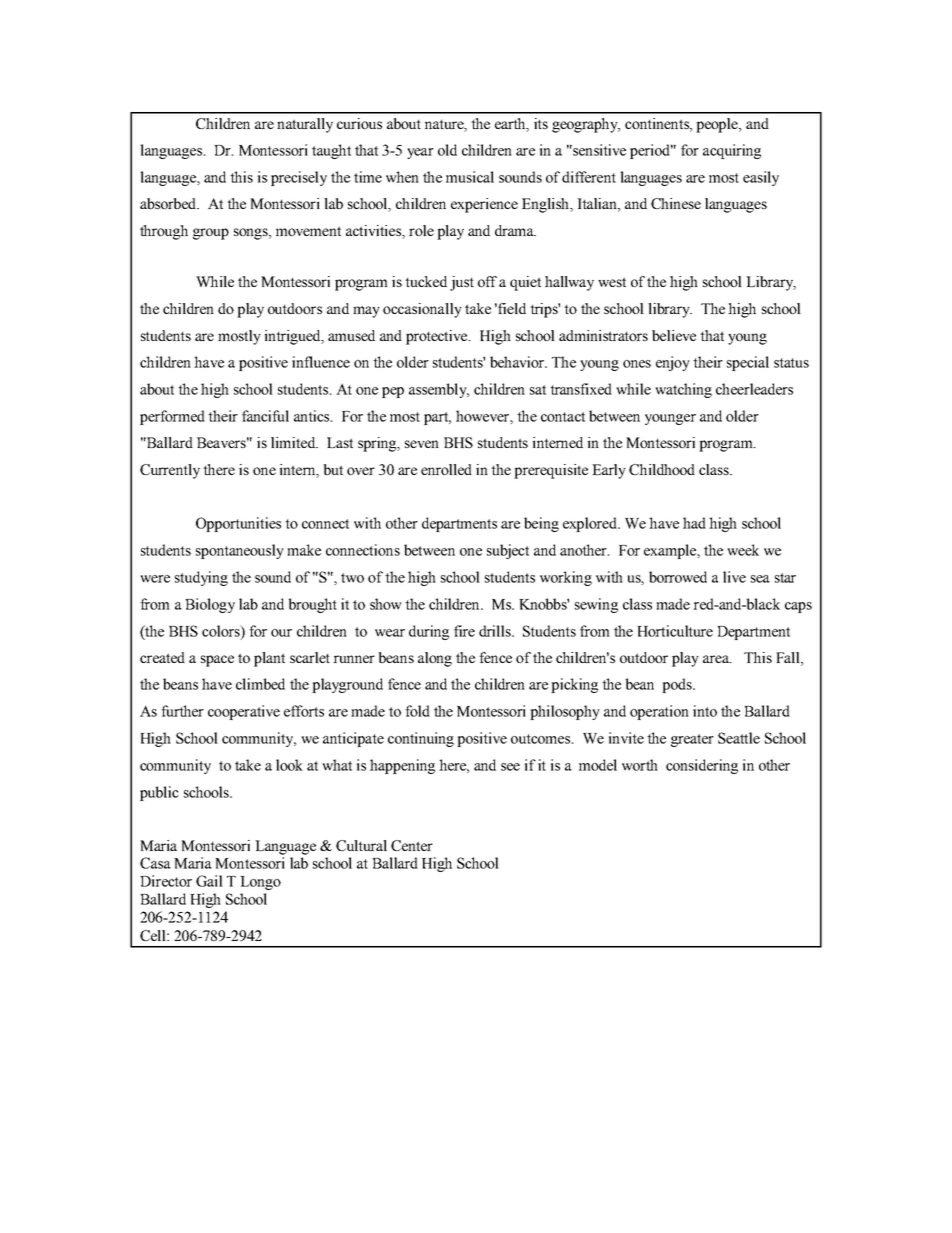 The width and height of the document is (952, 1233). Describe the element at coordinates (238, 524) in the document. I see `Opportunities` at that location.
